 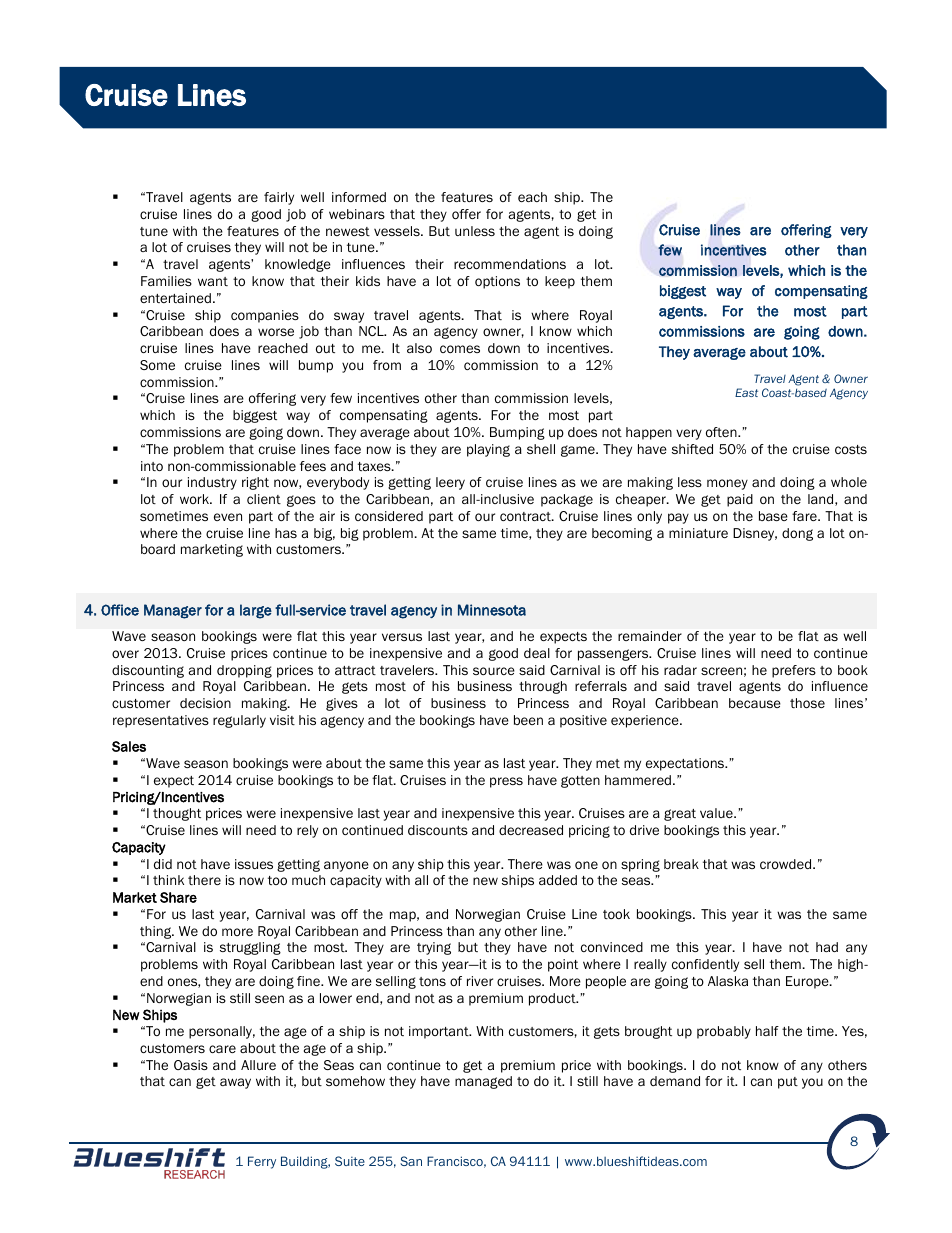 I want to click on decision, so click(x=205, y=703).
